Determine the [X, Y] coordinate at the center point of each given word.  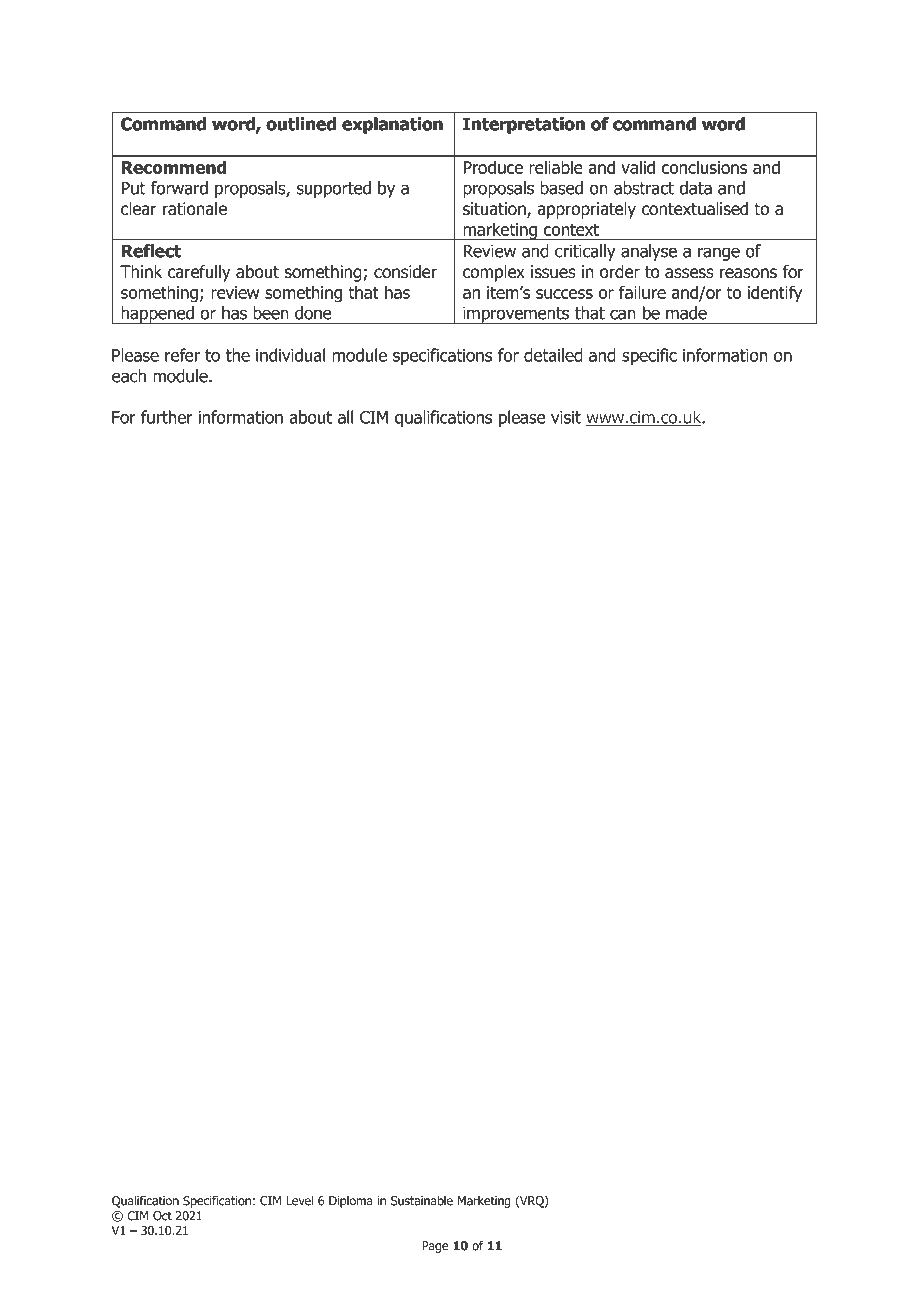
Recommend [174, 167]
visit [566, 417]
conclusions [704, 167]
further [167, 417]
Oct [162, 1216]
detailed [553, 355]
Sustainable [422, 1200]
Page [435, 1247]
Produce [493, 167]
